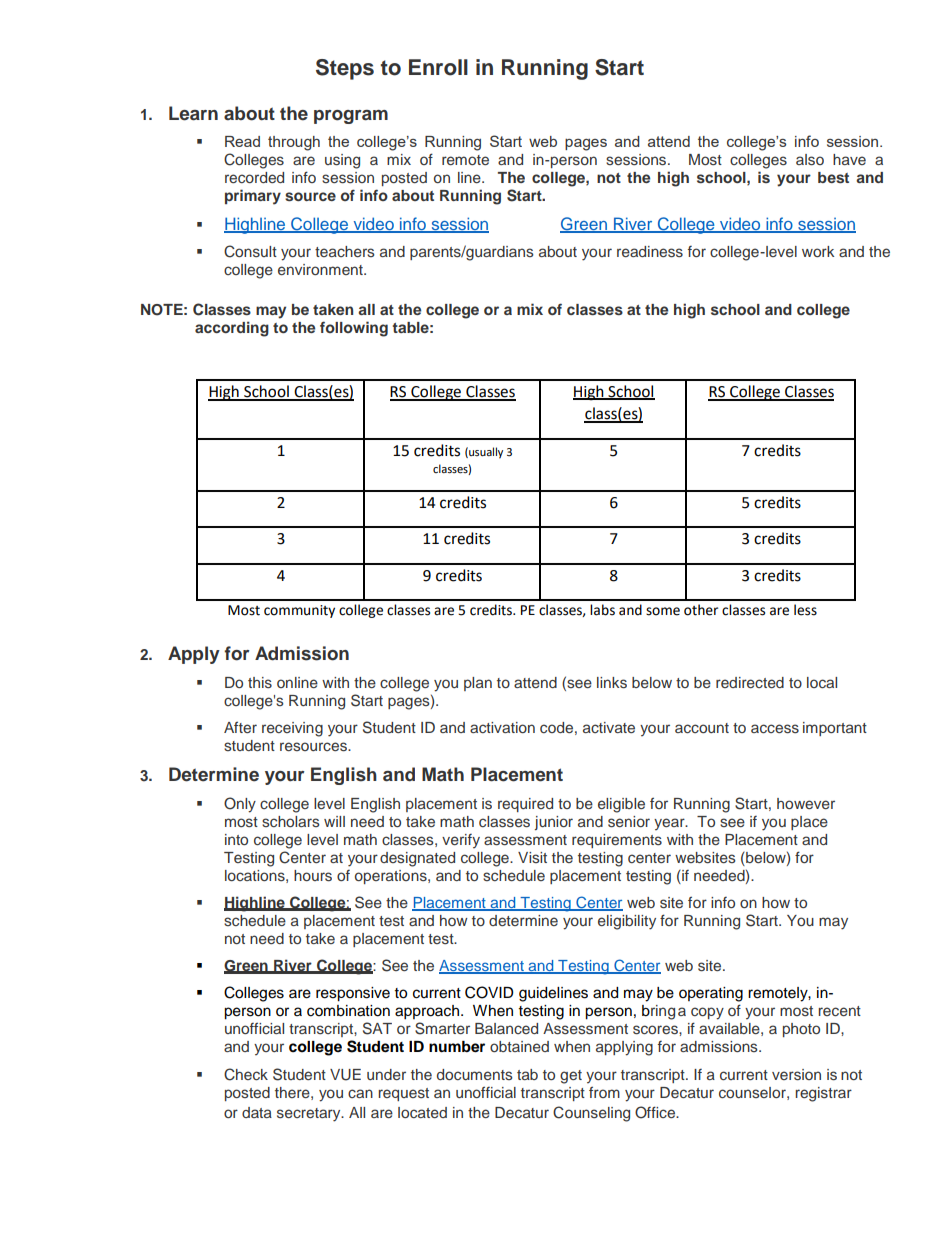  What do you see at coordinates (810, 160) in the screenshot?
I see `also` at bounding box center [810, 160].
